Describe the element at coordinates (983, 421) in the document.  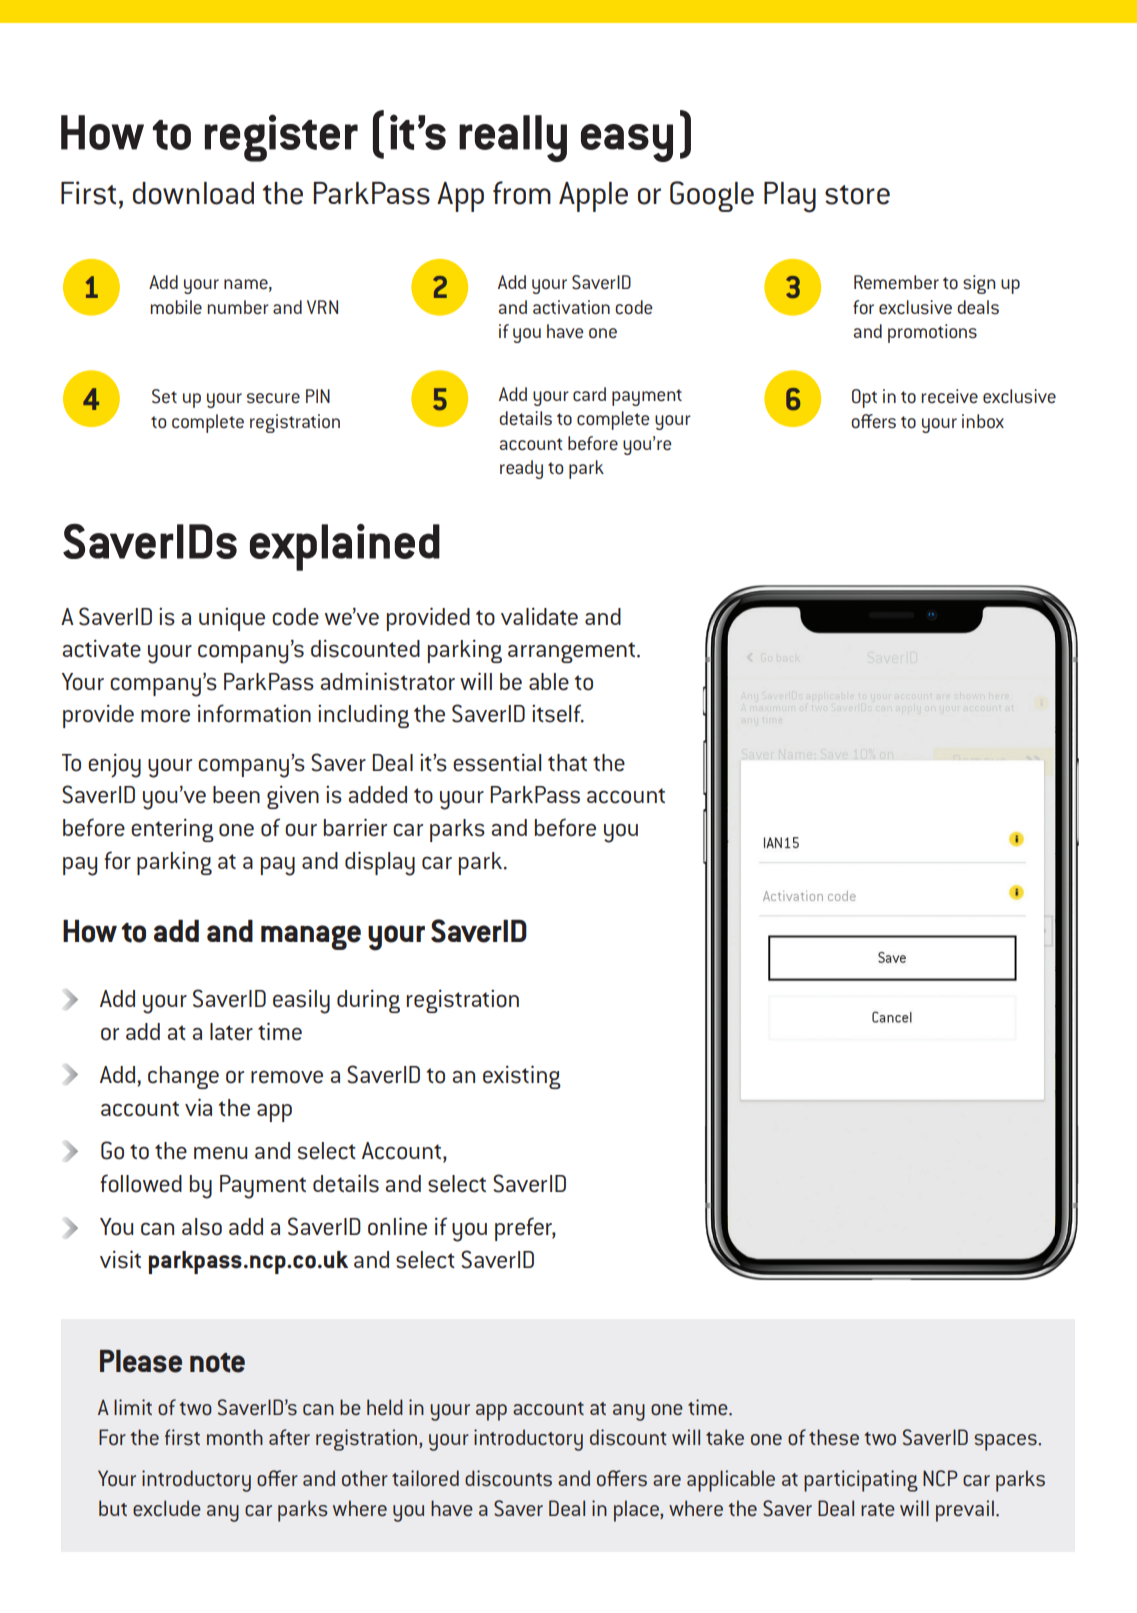
I see `inbox` at that location.
